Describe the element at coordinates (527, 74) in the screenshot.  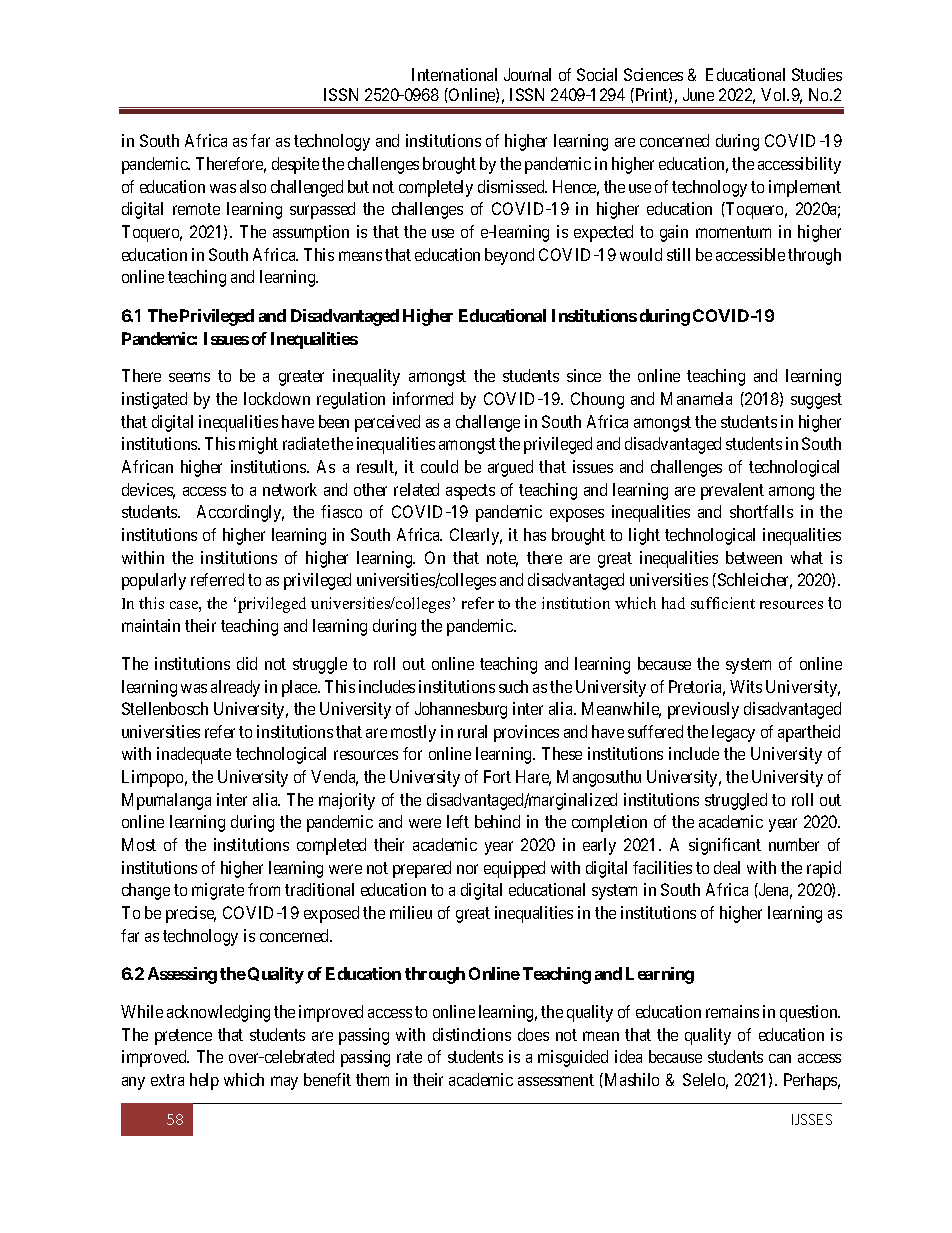
I see `Journal` at that location.
